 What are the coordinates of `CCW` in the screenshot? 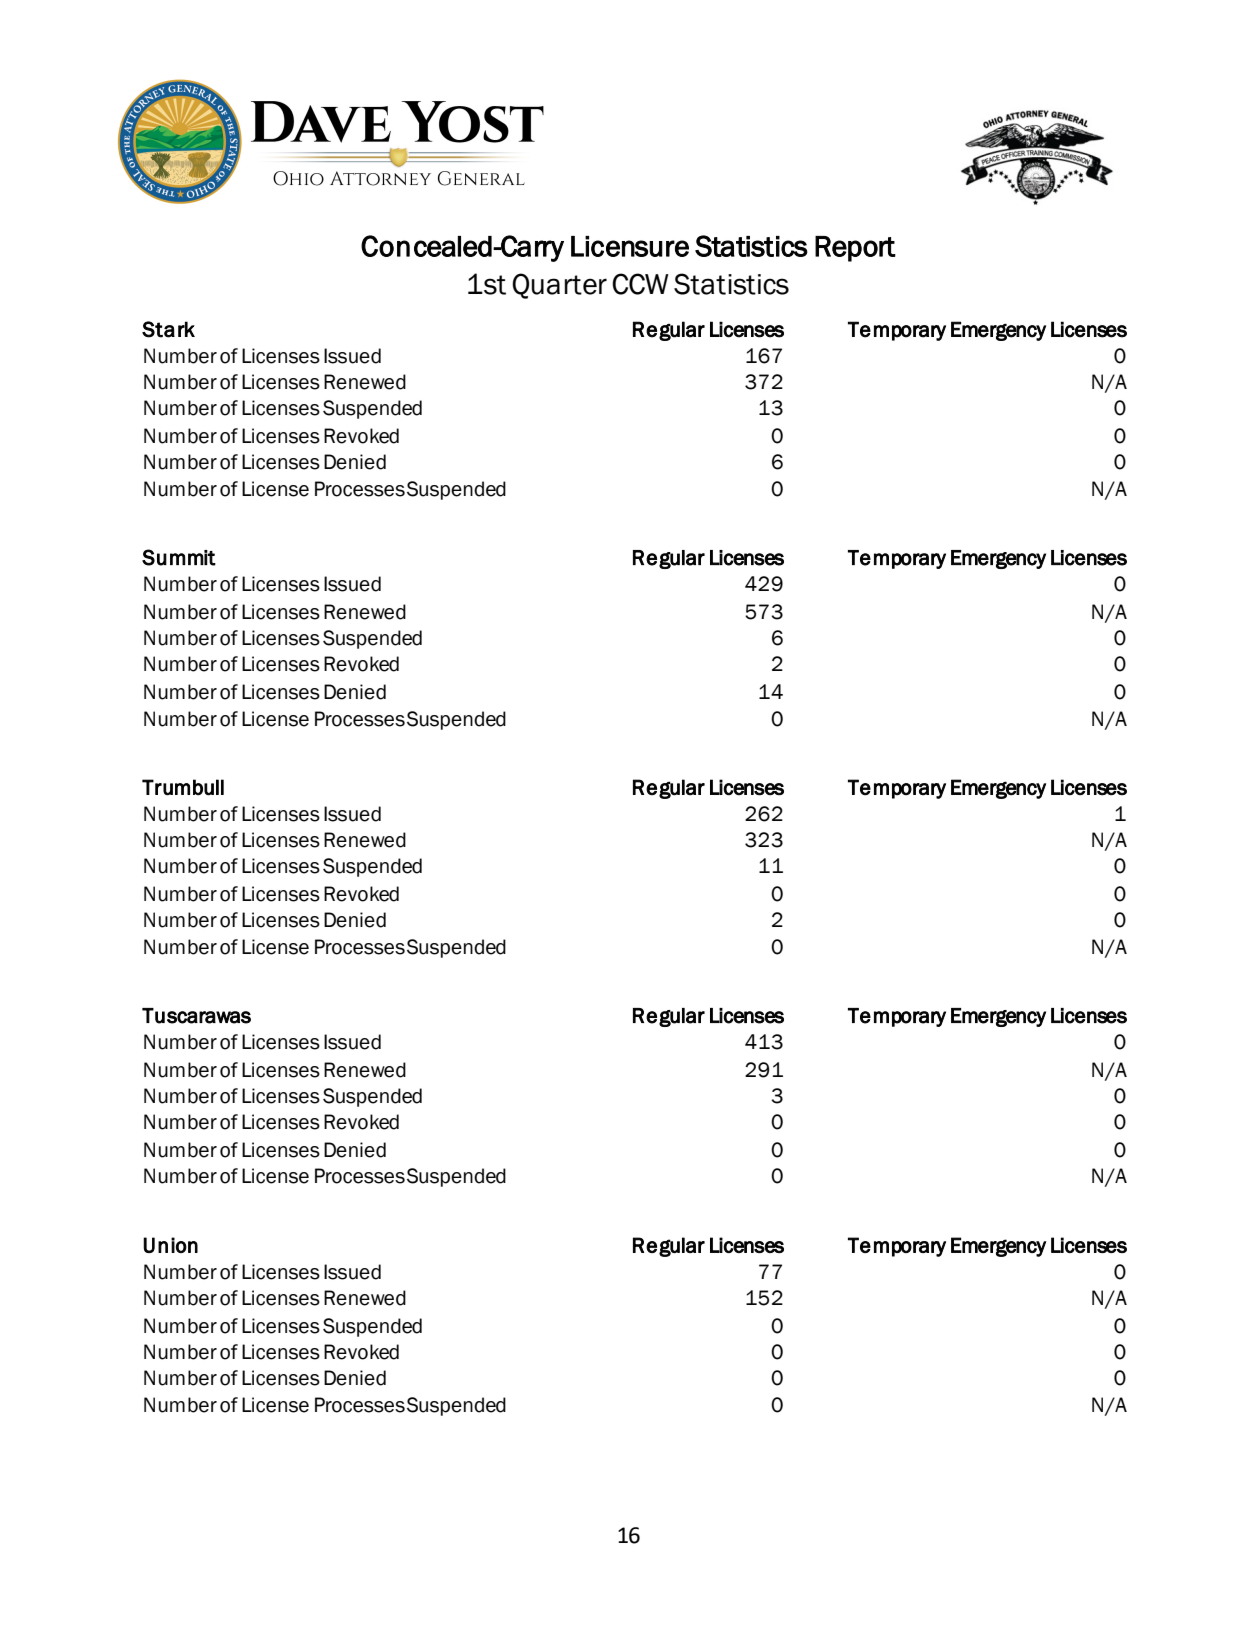 It's located at (640, 284).
